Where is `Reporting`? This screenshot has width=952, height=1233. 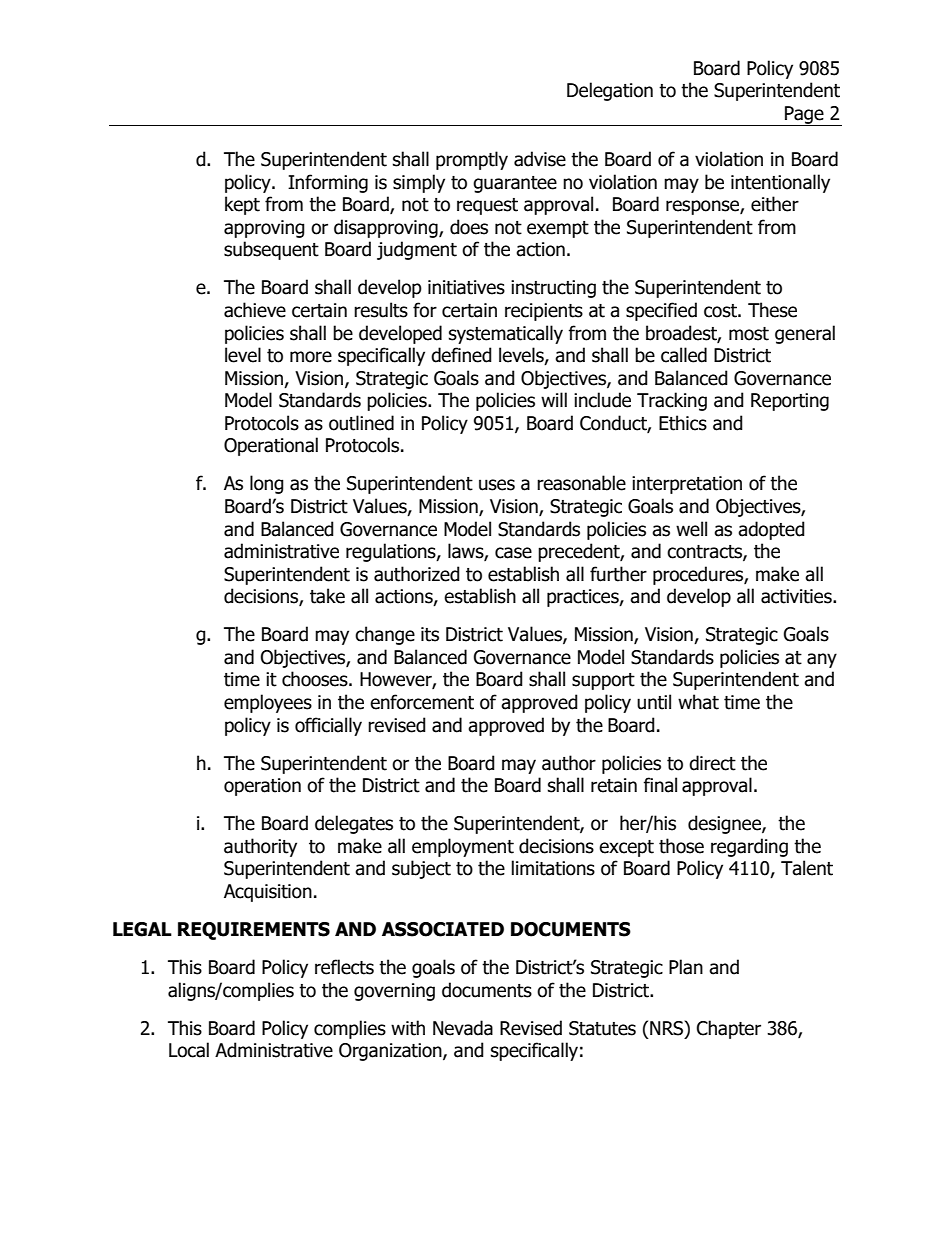
Reporting is located at coordinates (790, 402).
